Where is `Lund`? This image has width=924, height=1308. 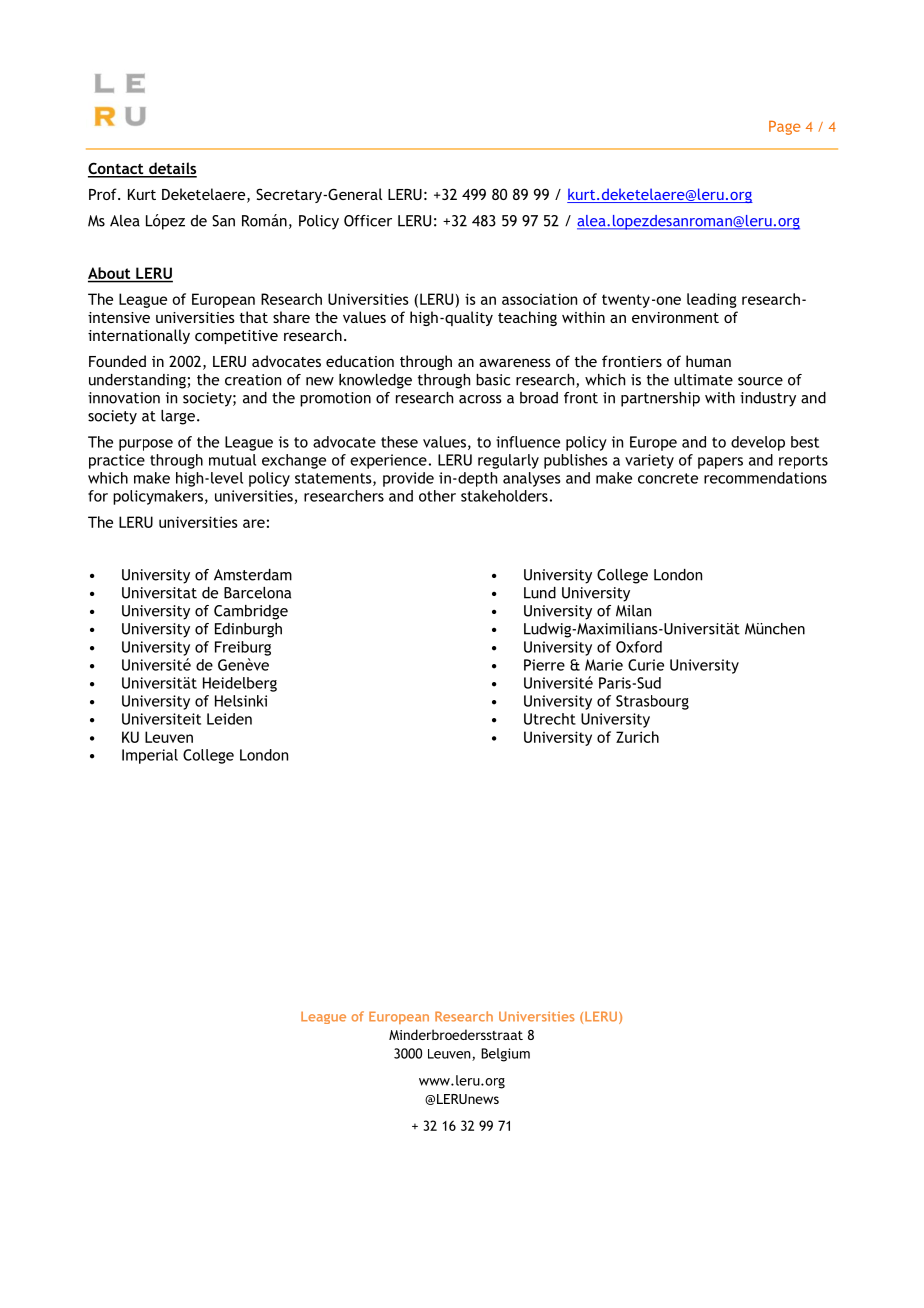 Lund is located at coordinates (540, 593).
